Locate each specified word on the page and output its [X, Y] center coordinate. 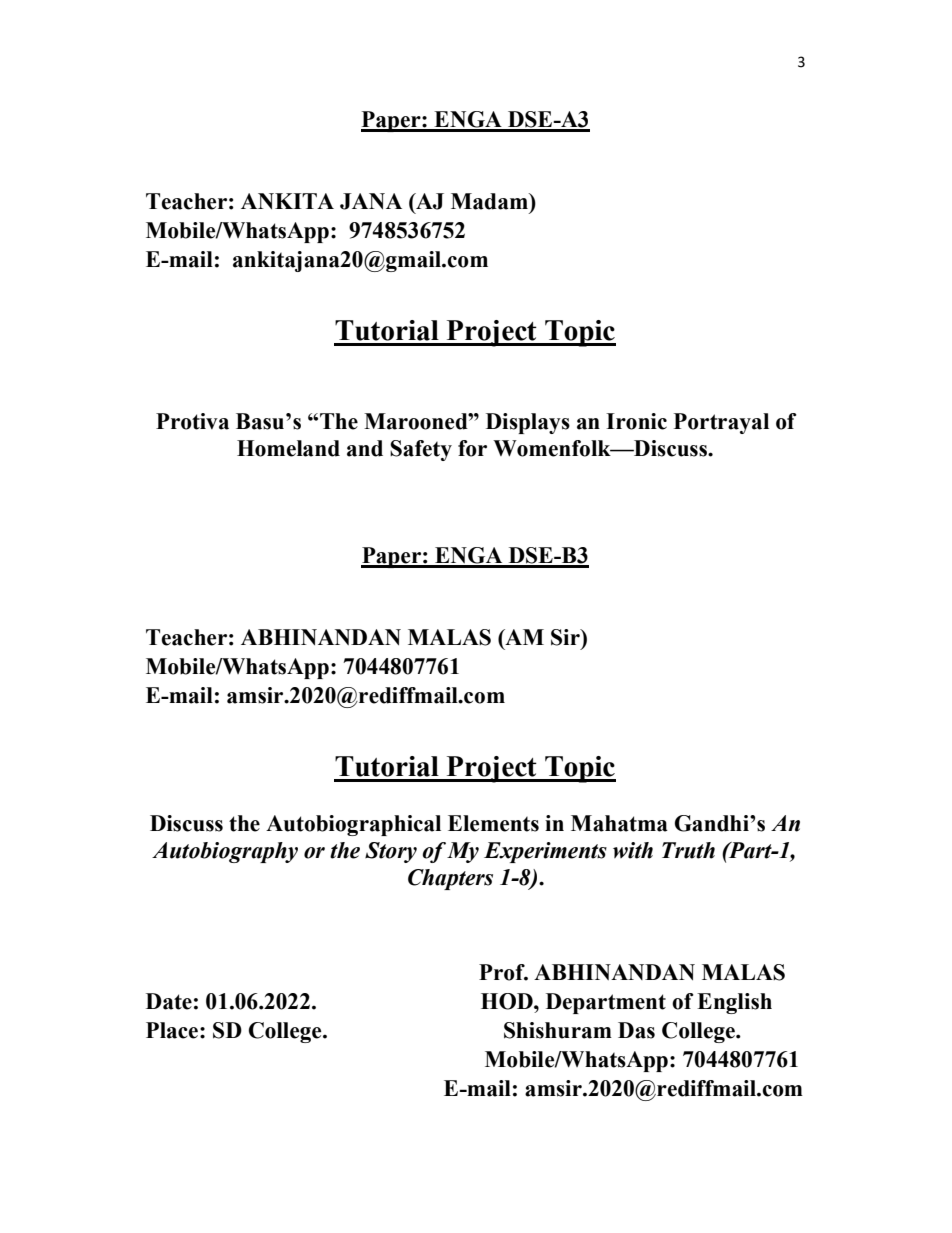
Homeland [288, 448]
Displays [528, 423]
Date [169, 1001]
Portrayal [721, 423]
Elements [493, 823]
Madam [490, 201]
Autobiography [225, 852]
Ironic [636, 421]
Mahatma [619, 823]
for [472, 448]
